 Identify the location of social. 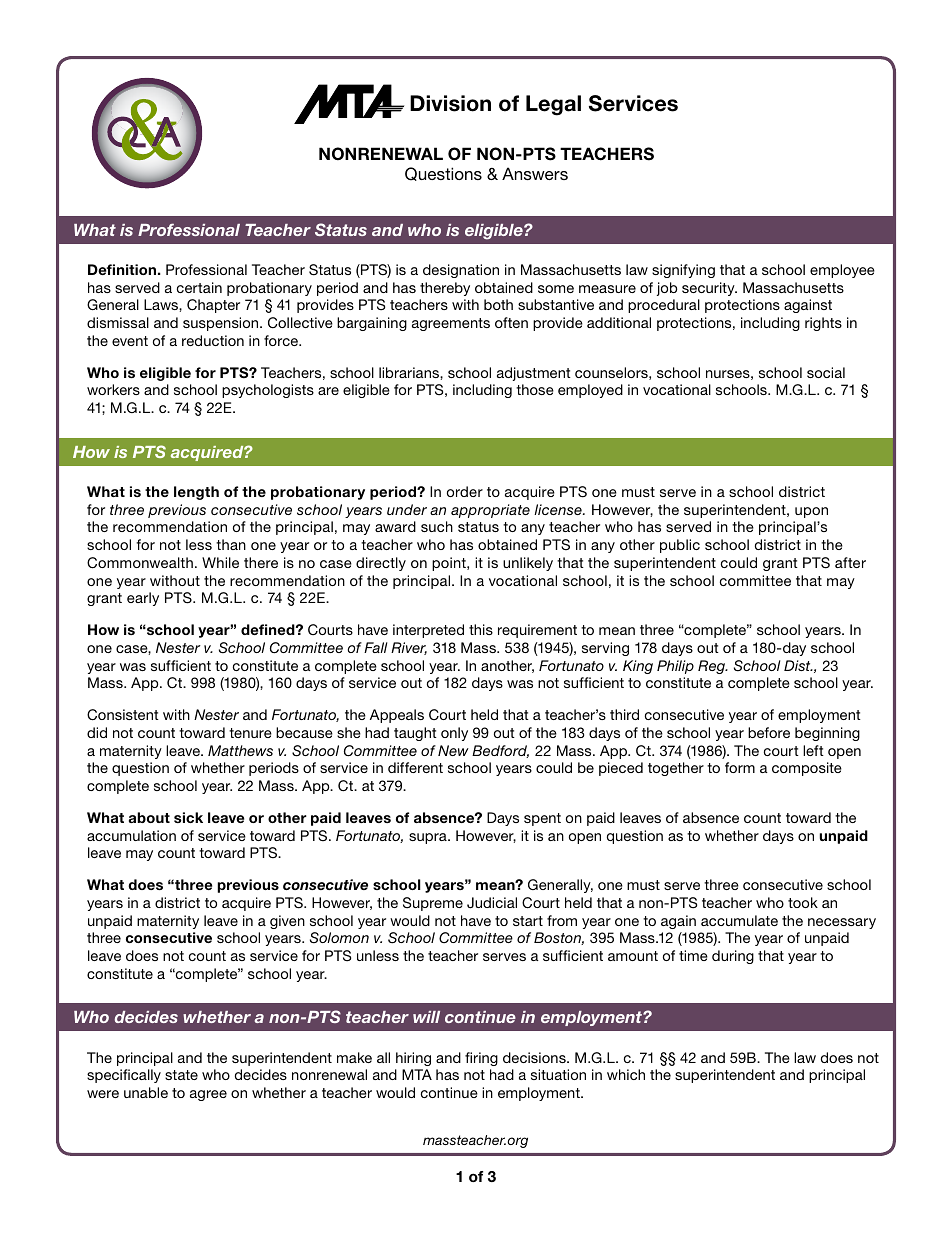
(826, 372).
